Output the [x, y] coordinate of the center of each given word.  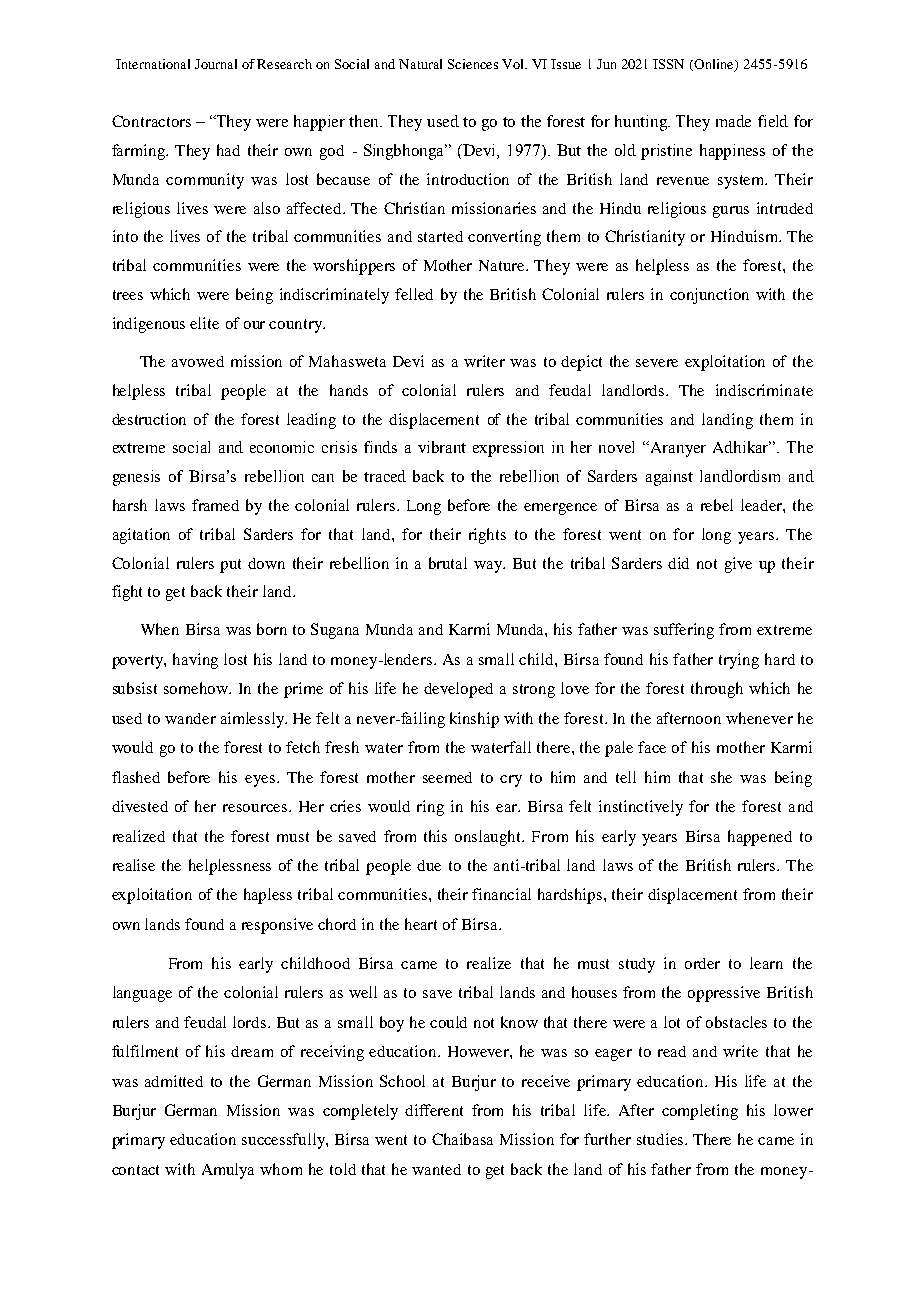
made [733, 121]
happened [760, 838]
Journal [216, 64]
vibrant [442, 447]
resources [256, 808]
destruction [149, 419]
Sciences [473, 64]
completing [700, 1112]
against [669, 478]
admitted [174, 1081]
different [434, 1110]
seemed [447, 777]
